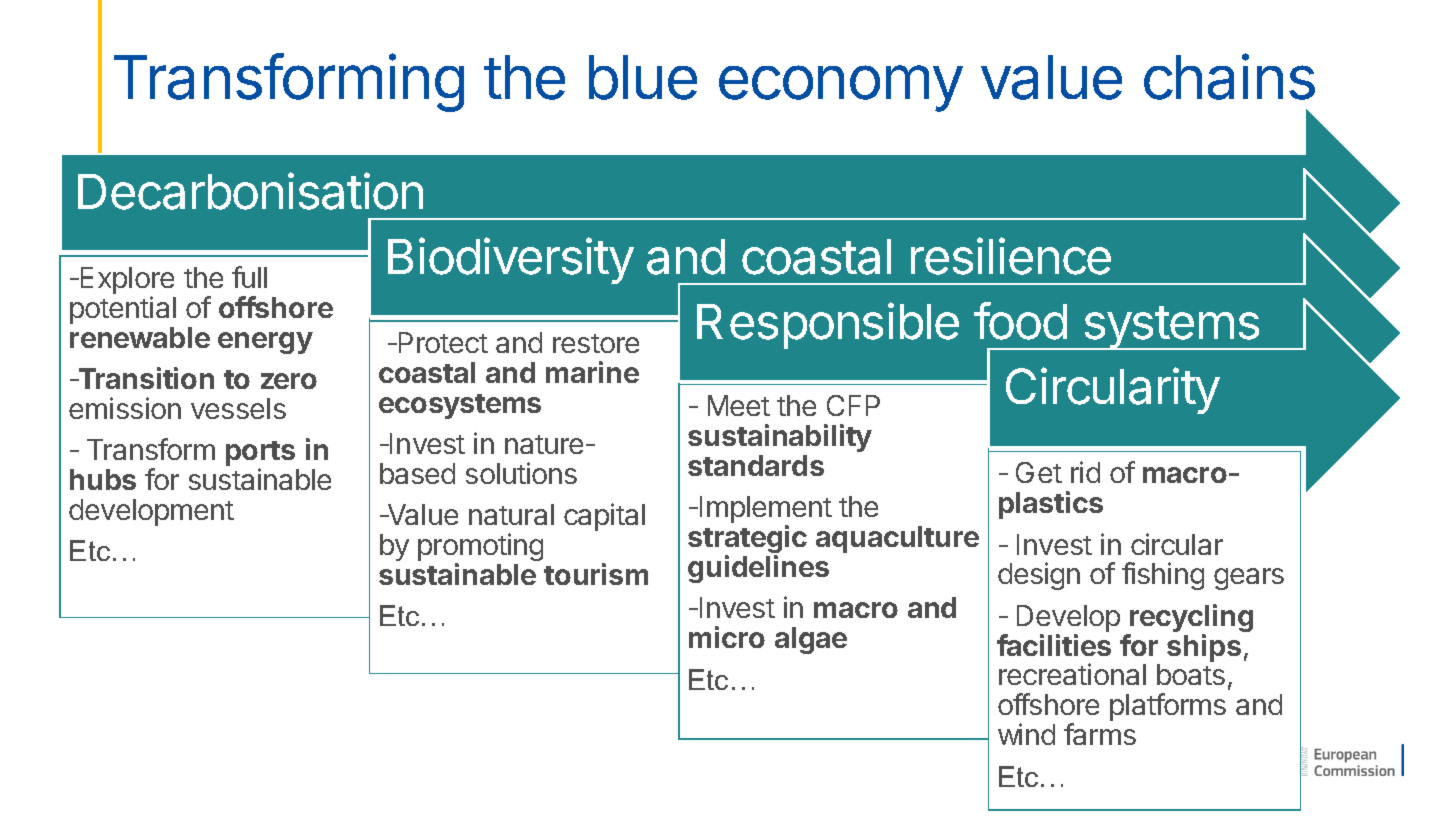  What do you see at coordinates (1011, 256) in the page?
I see `resilience` at bounding box center [1011, 256].
